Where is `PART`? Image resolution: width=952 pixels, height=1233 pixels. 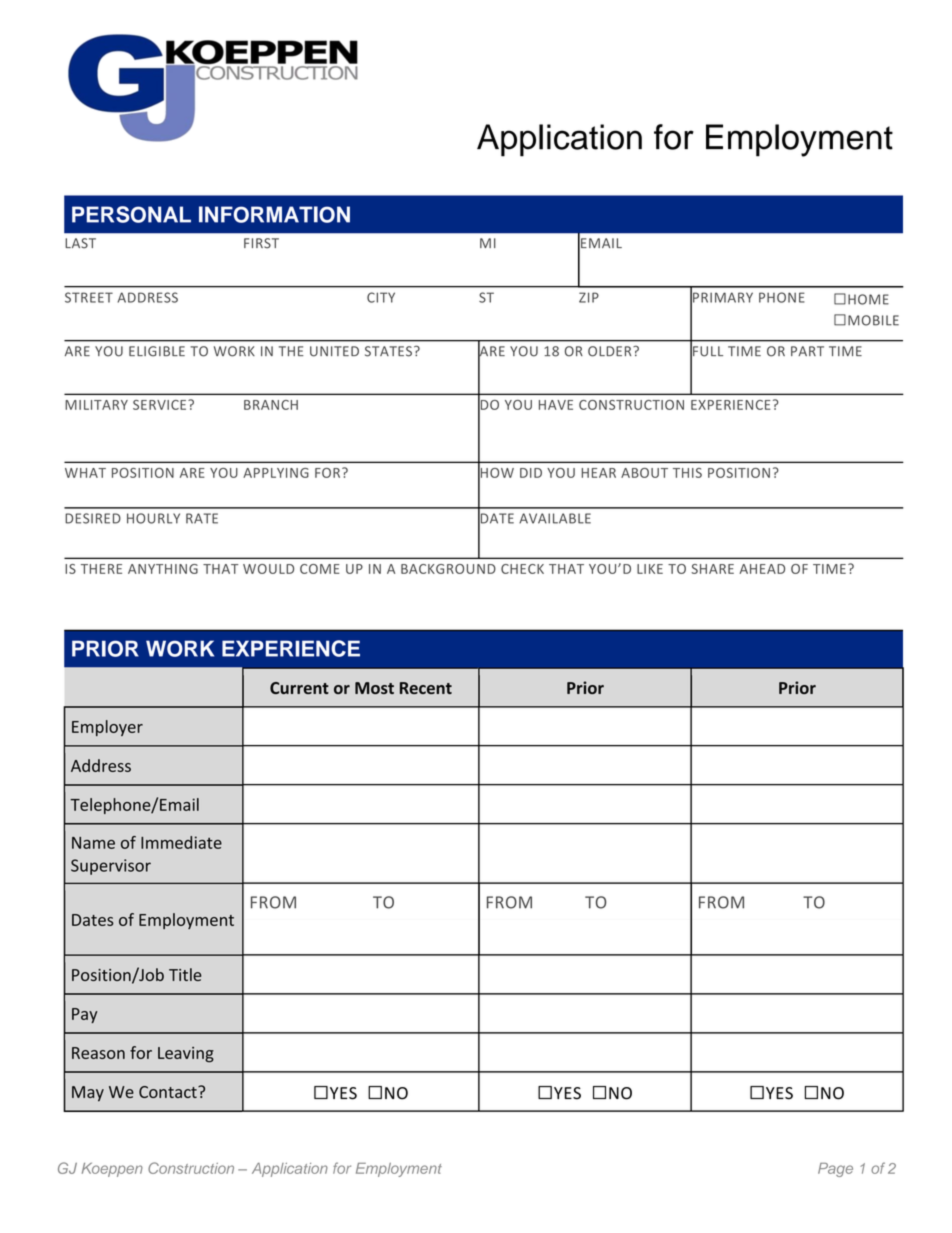
PART is located at coordinates (807, 351).
